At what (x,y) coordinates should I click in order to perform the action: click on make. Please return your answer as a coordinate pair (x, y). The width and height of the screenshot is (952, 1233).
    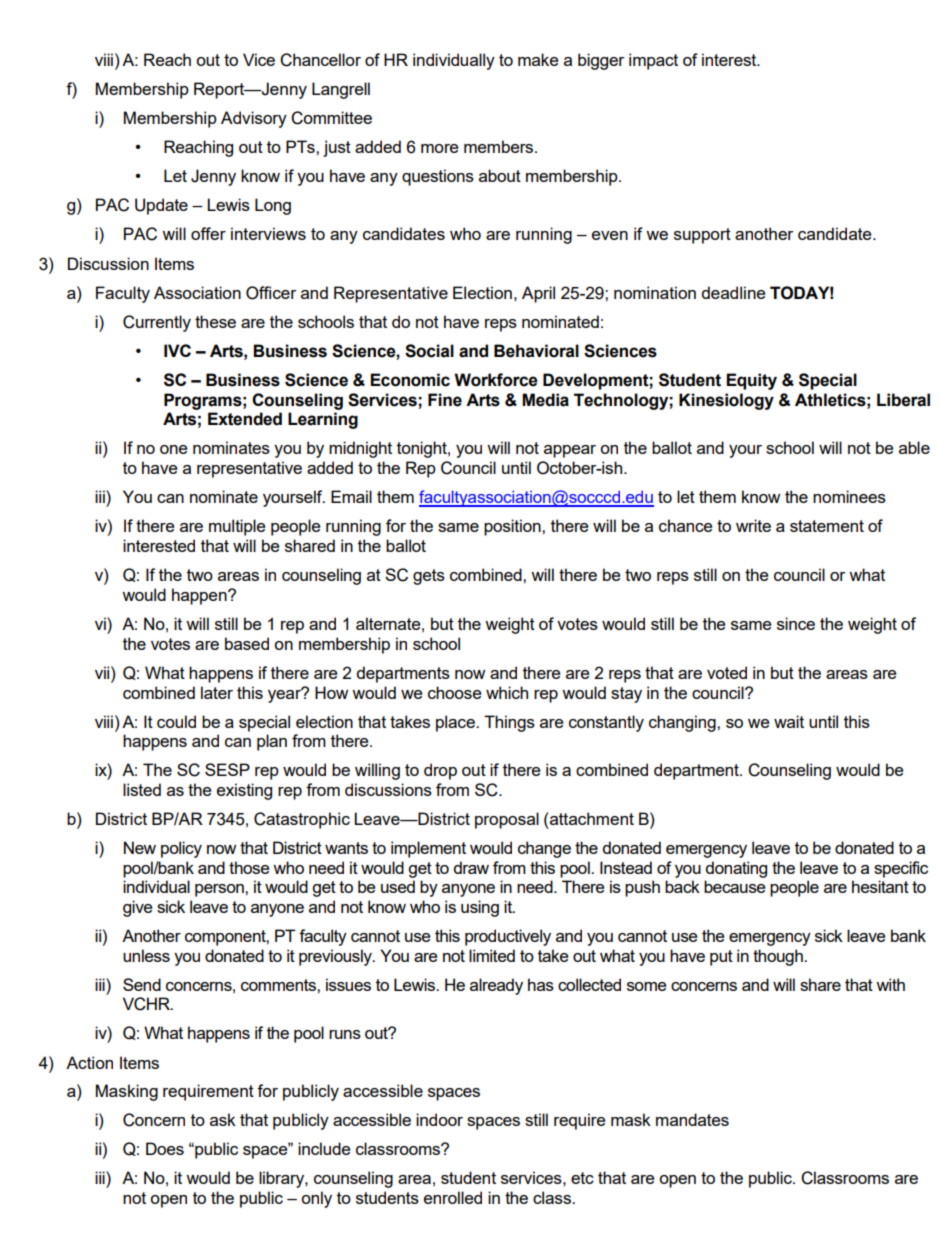
    Looking at the image, I should click on (538, 59).
